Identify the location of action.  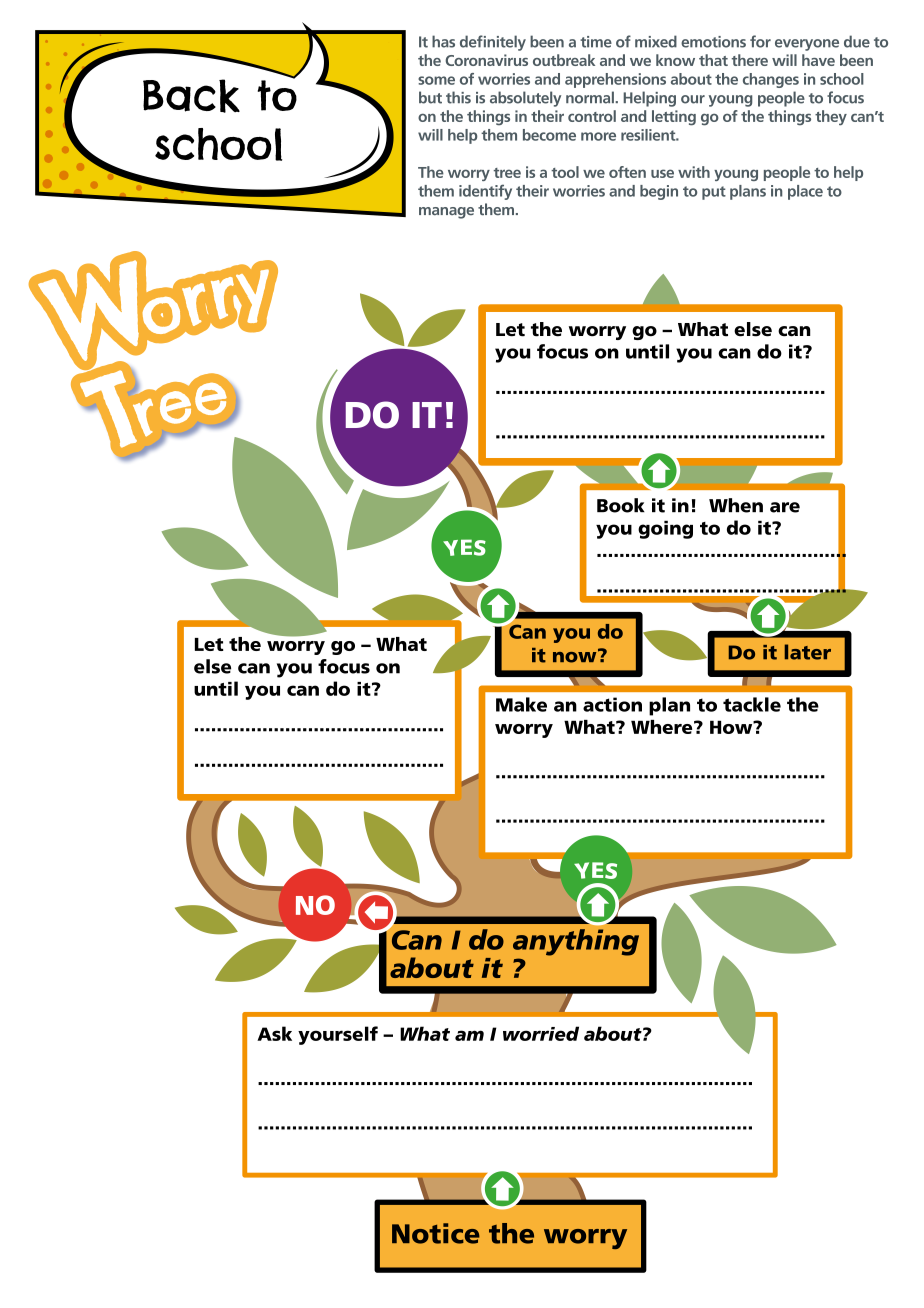
(612, 704).
